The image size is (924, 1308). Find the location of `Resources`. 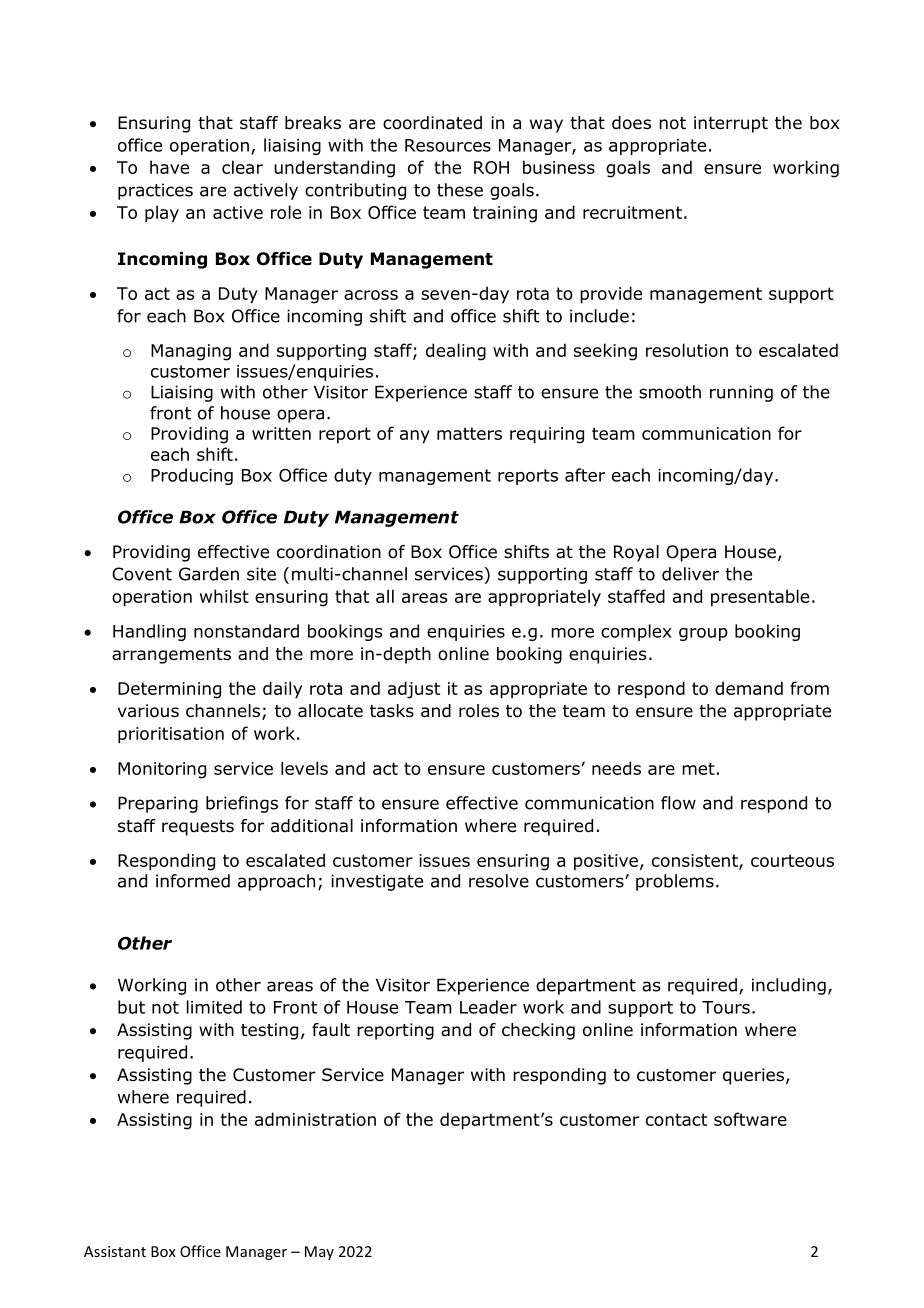

Resources is located at coordinates (448, 145).
